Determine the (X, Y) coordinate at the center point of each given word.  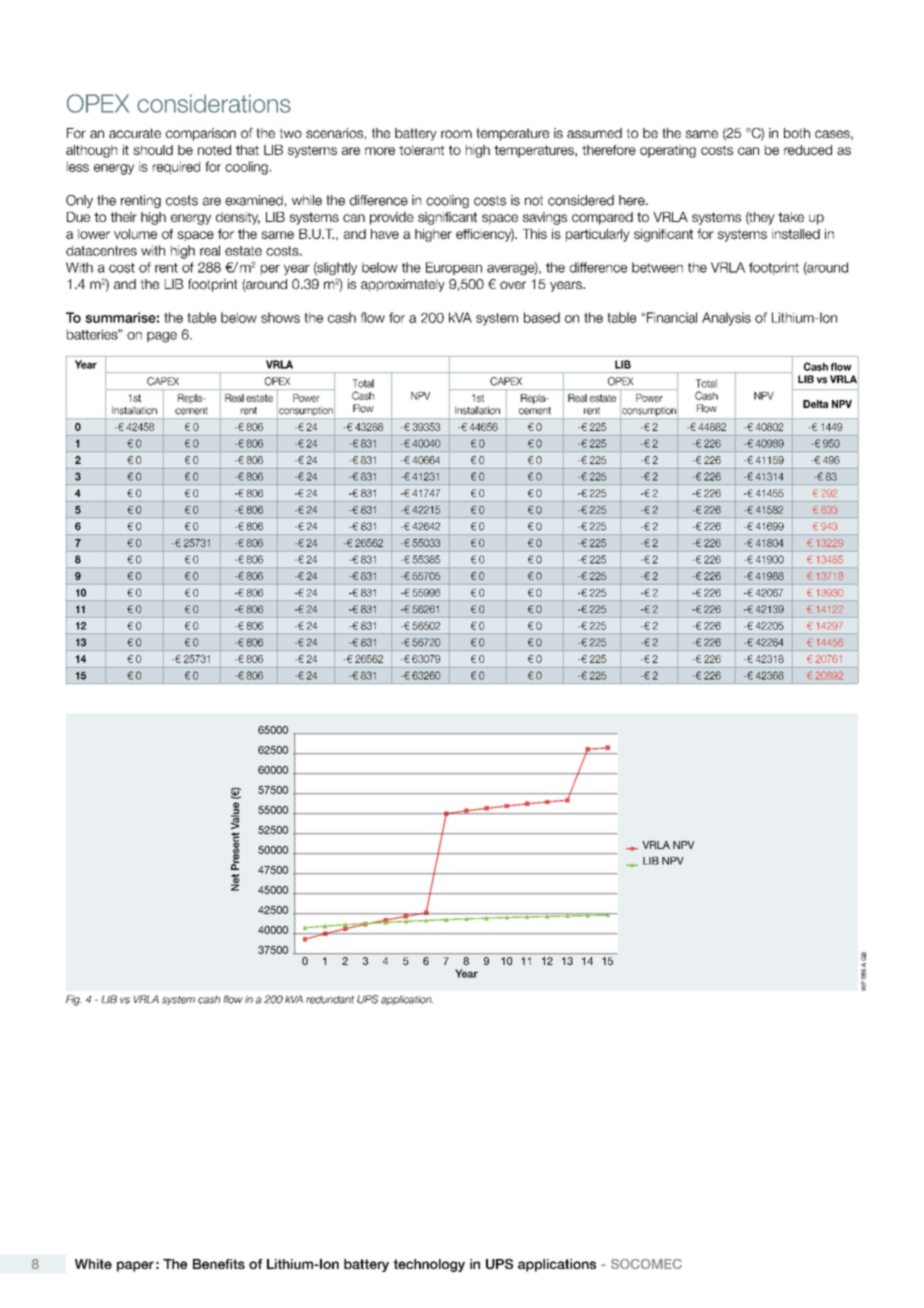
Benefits (219, 1264)
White (93, 1264)
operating (668, 151)
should (153, 150)
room (456, 134)
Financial (672, 317)
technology (429, 1265)
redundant (330, 999)
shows (280, 317)
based (542, 317)
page (162, 337)
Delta (815, 404)
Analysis (726, 319)
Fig (73, 1000)
